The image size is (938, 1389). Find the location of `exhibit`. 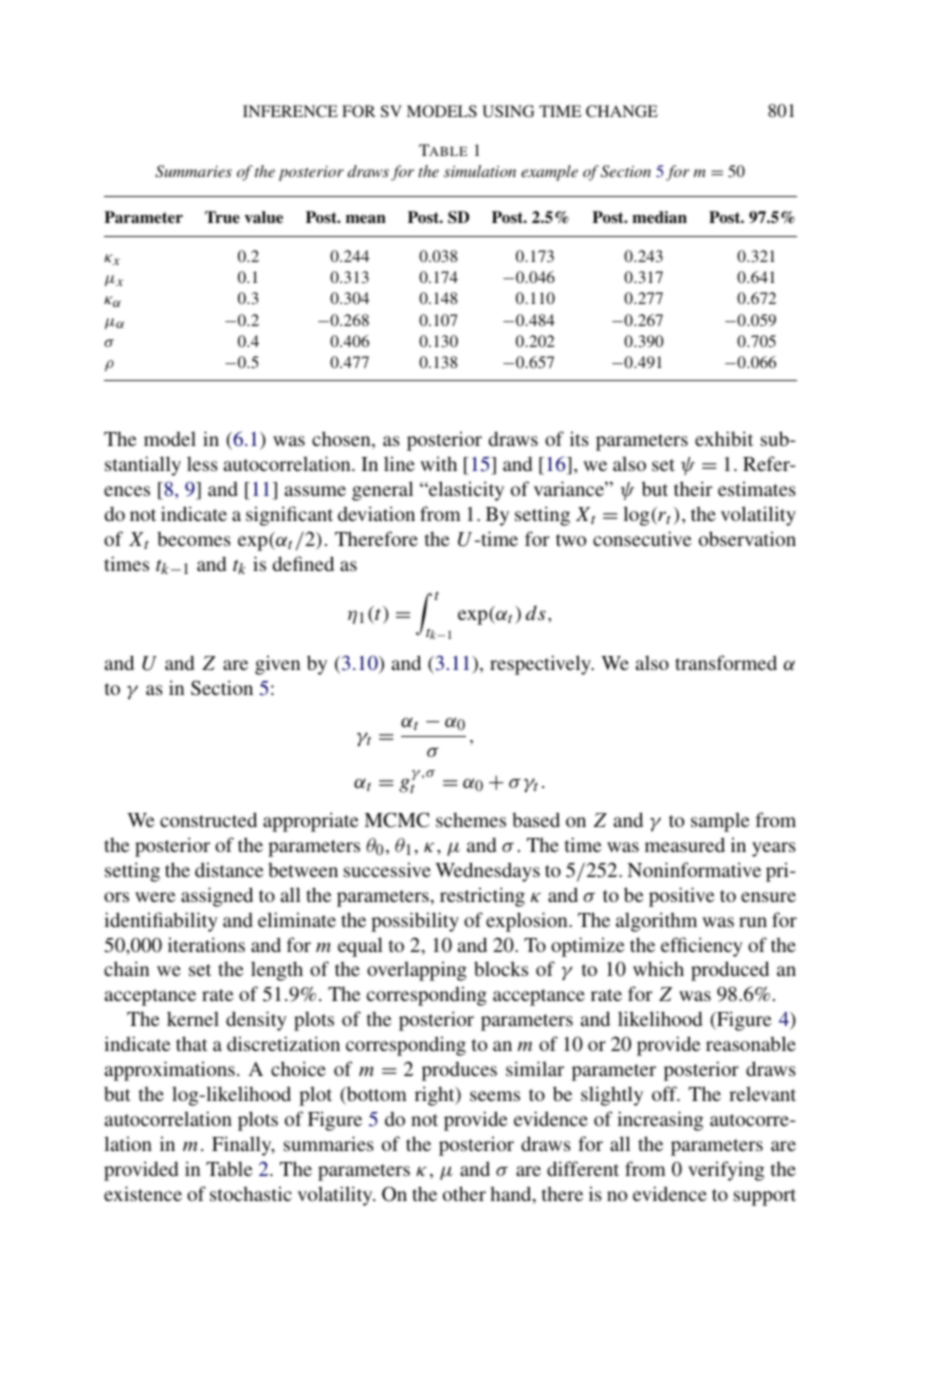

exhibit is located at coordinates (724, 438).
